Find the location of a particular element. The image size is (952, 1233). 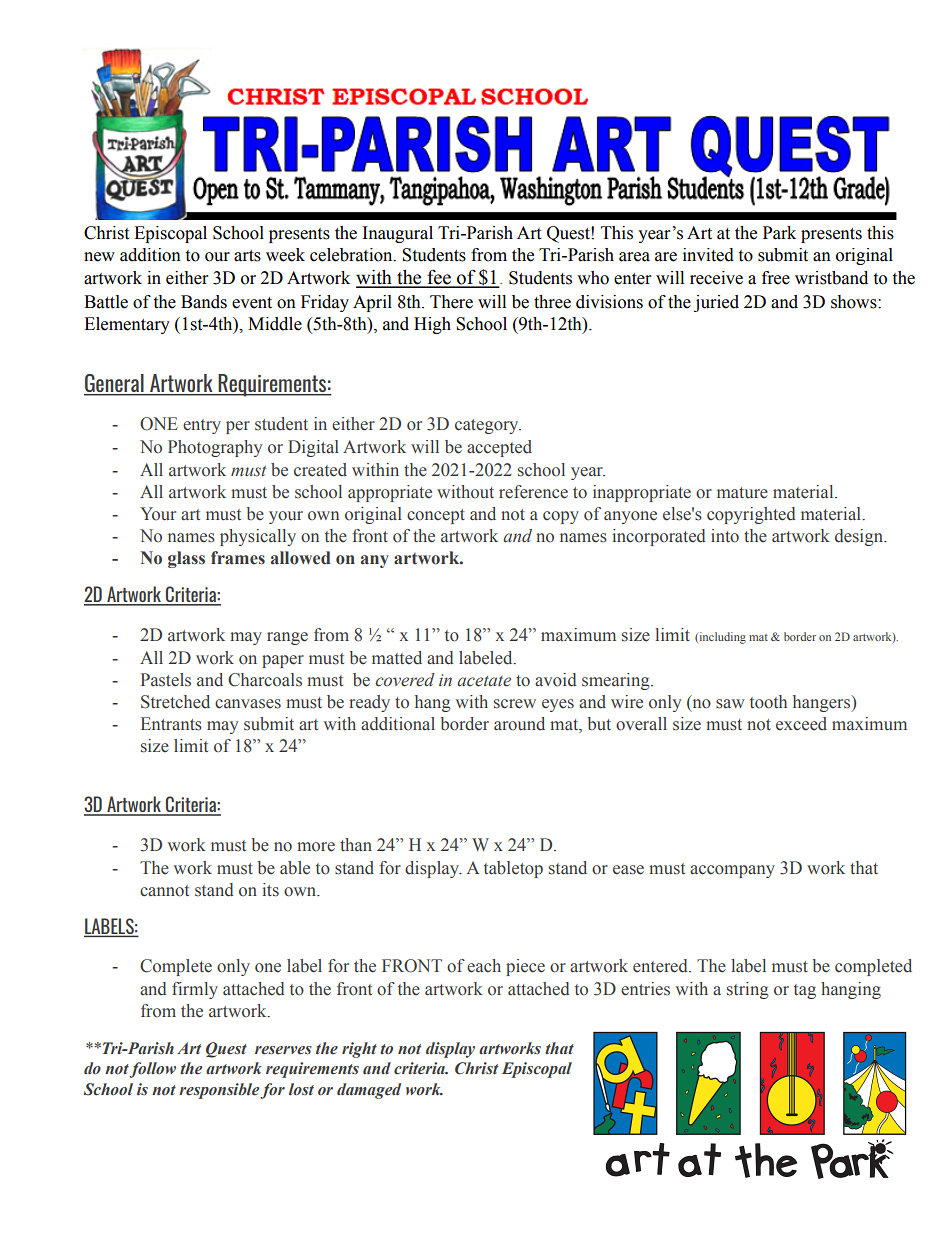

fee is located at coordinates (439, 278).
